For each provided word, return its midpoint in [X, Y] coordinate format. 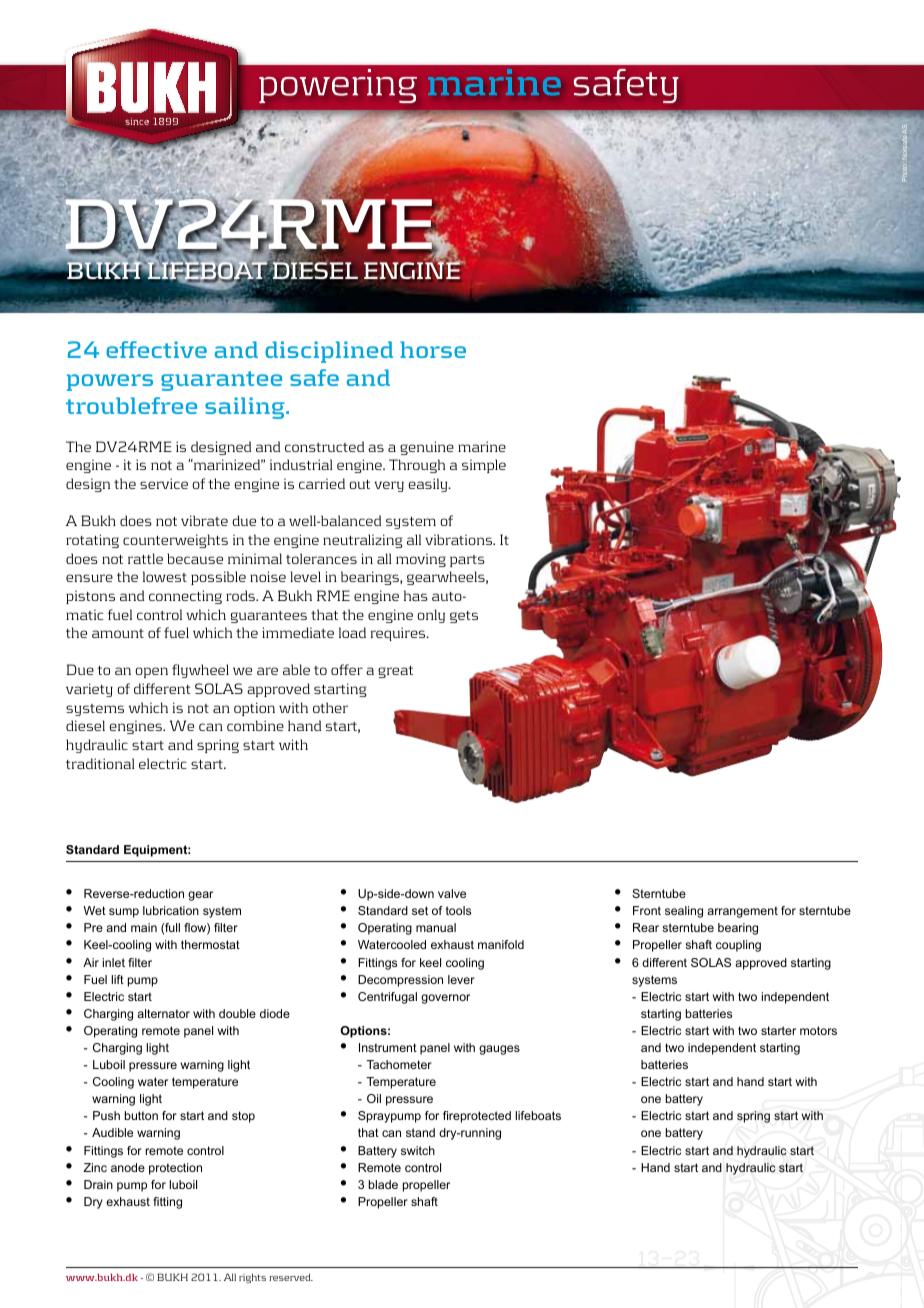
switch [418, 1150]
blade [383, 1184]
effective [156, 349]
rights [252, 1278]
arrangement [742, 912]
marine [482, 446]
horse [433, 349]
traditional [100, 763]
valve [452, 893]
